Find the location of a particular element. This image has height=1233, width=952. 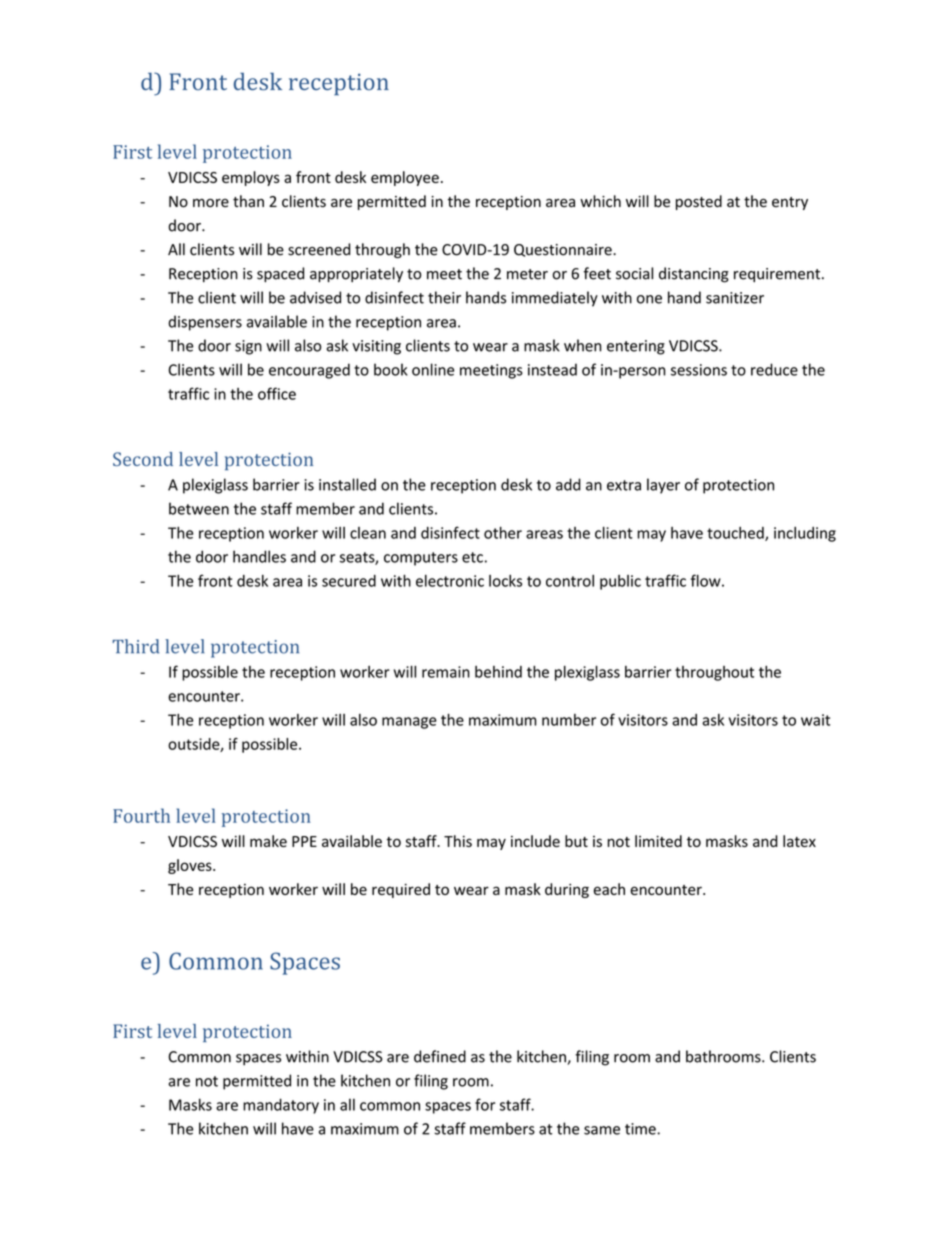

touched is located at coordinates (736, 534).
